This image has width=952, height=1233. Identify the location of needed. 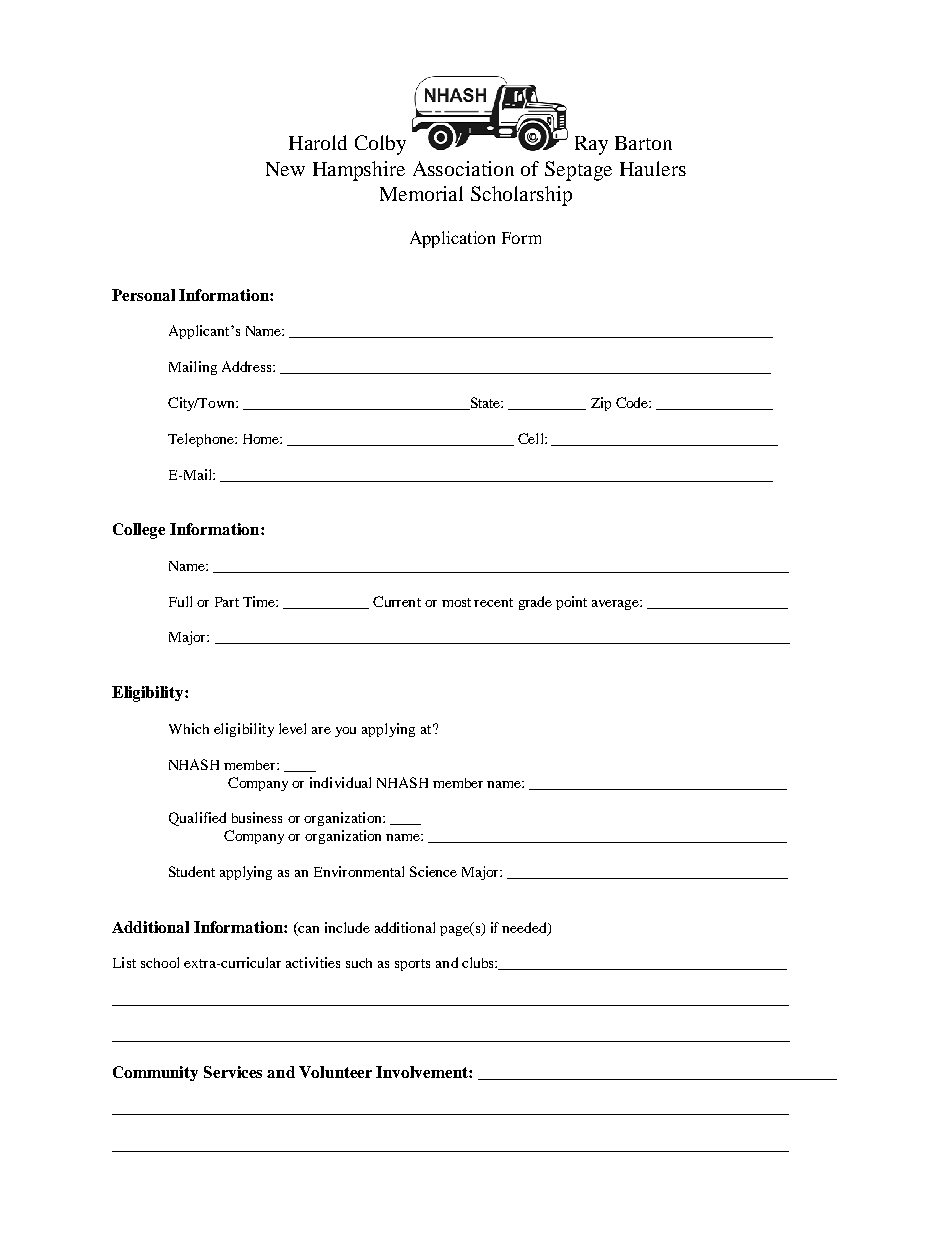
(525, 929).
